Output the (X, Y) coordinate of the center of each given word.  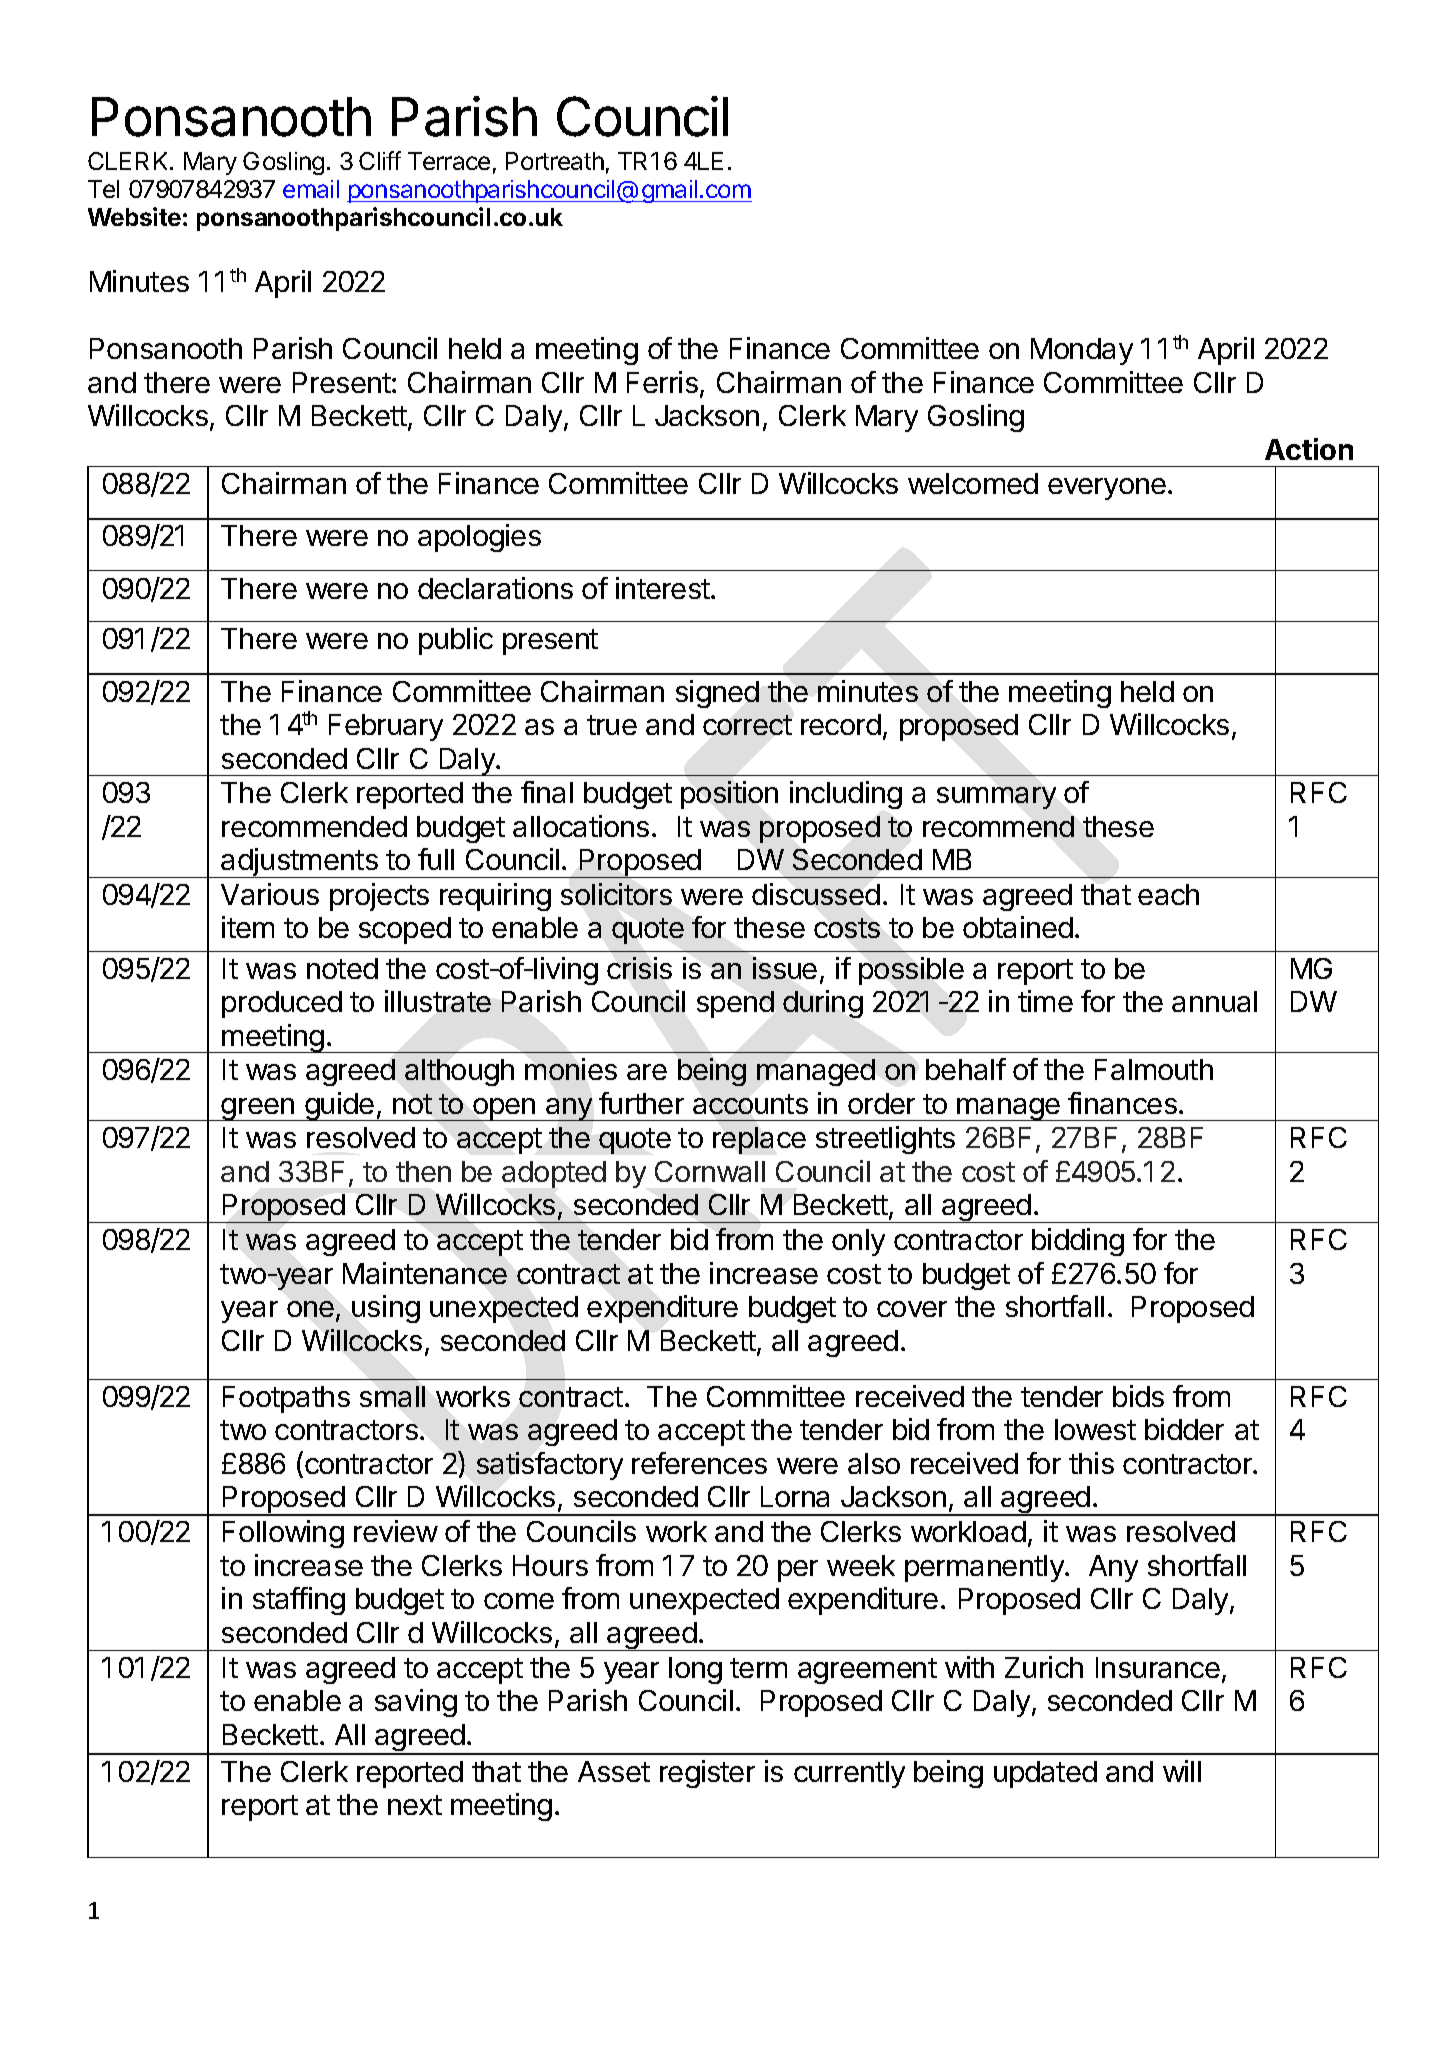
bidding (1078, 1242)
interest (664, 588)
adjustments (300, 863)
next (415, 1805)
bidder (1184, 1429)
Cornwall (710, 1171)
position (729, 795)
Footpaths (286, 1399)
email (311, 189)
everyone (1107, 489)
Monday (1082, 351)
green (258, 1109)
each (1168, 894)
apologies (479, 538)
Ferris (662, 382)
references (699, 1463)
